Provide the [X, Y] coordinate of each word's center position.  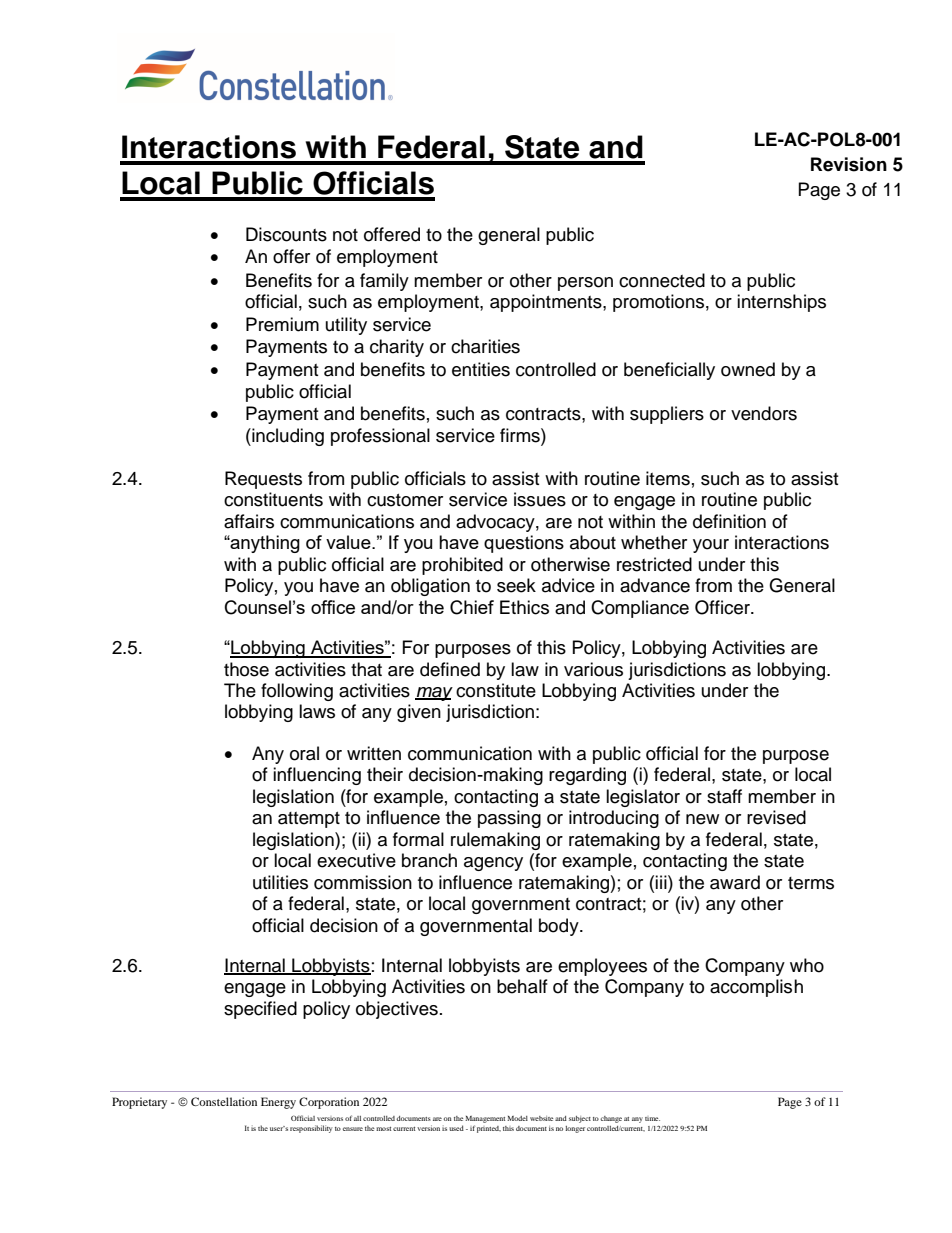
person [585, 284]
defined [450, 669]
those [246, 669]
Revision [849, 164]
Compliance [640, 609]
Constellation [224, 1101]
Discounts [286, 234]
